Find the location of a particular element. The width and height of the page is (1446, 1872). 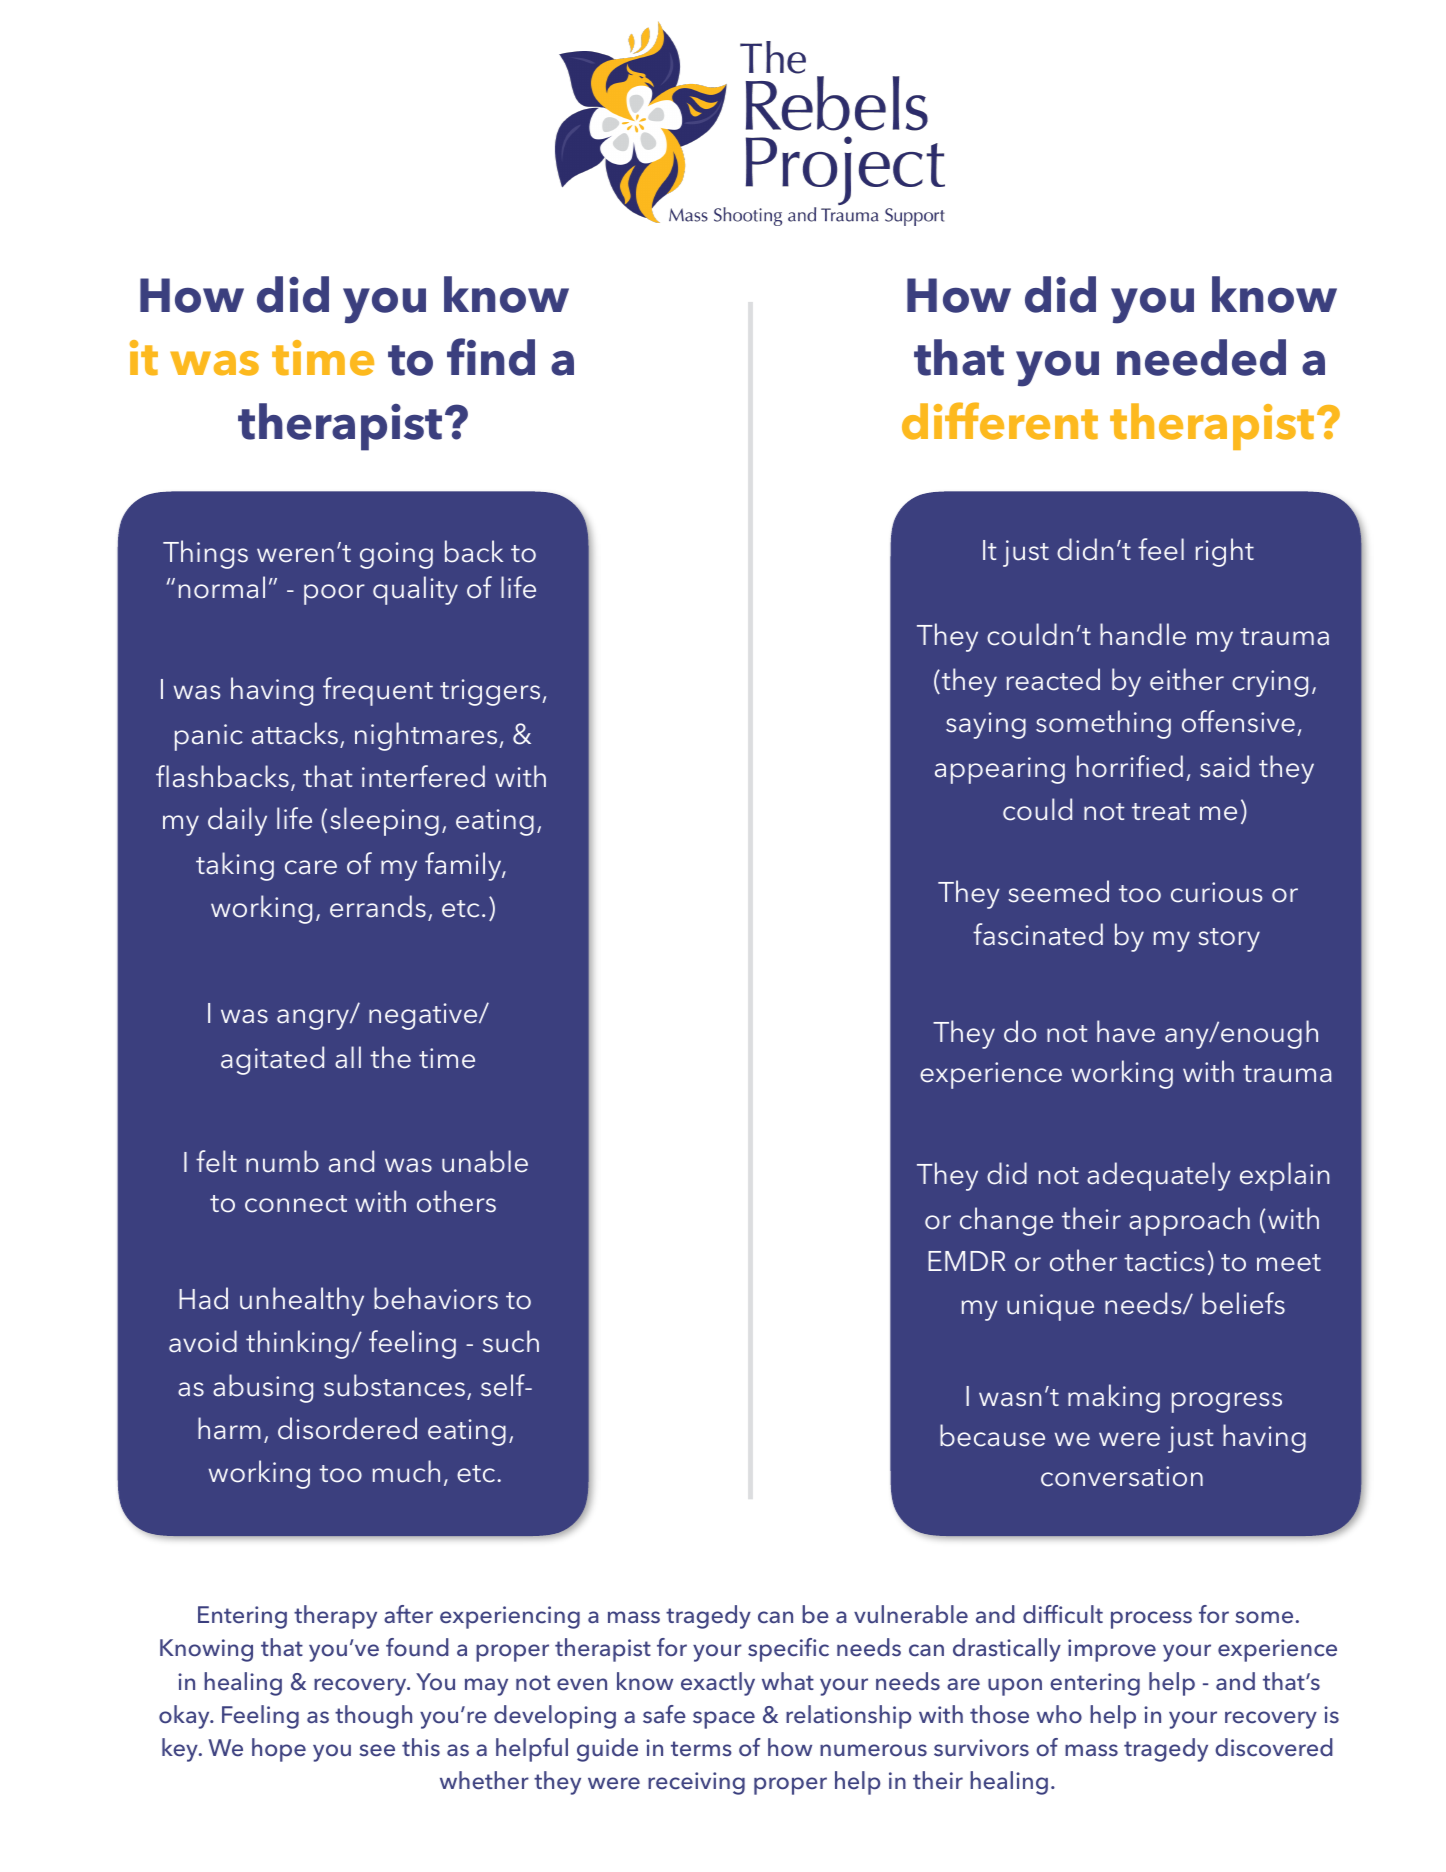

needed is located at coordinates (1201, 357).
